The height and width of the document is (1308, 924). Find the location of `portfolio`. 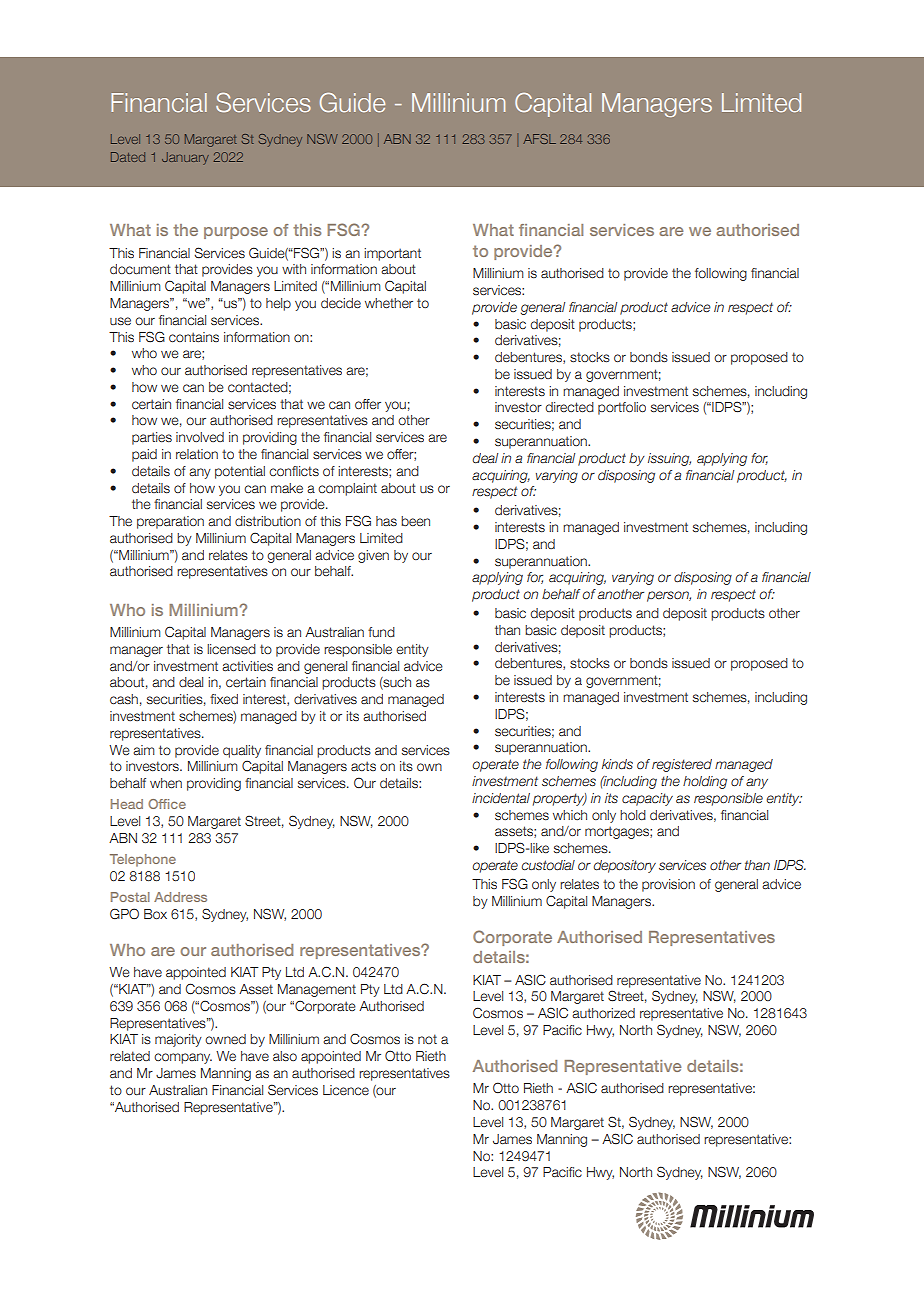

portfolio is located at coordinates (622, 408).
